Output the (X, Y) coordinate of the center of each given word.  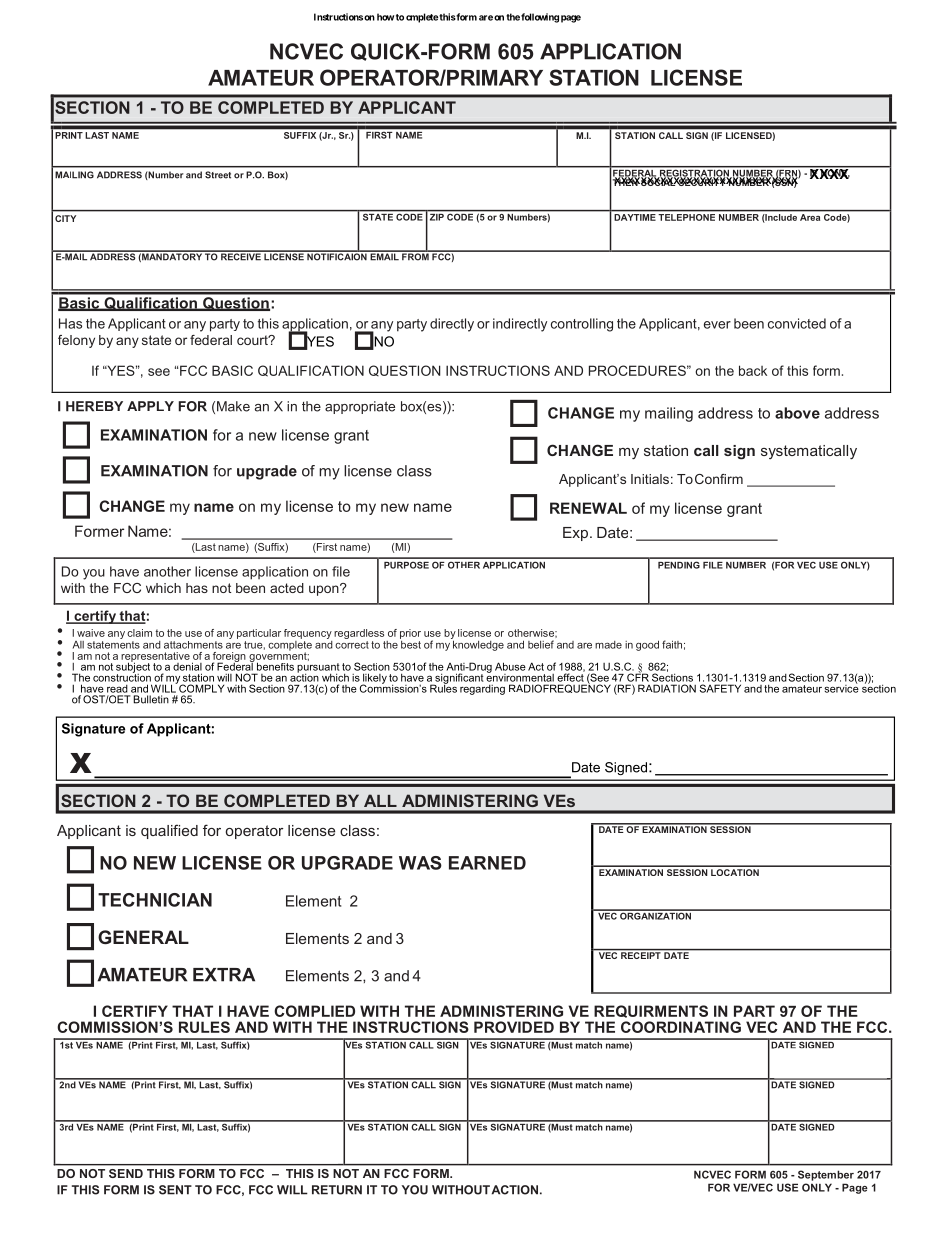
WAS (420, 863)
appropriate (360, 407)
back (753, 370)
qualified (169, 831)
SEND (126, 1173)
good (647, 645)
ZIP (435, 216)
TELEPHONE (687, 216)
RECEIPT (641, 954)
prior (410, 634)
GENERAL (143, 937)
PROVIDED (514, 1027)
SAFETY (720, 688)
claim (139, 633)
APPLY (150, 406)
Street (218, 175)
